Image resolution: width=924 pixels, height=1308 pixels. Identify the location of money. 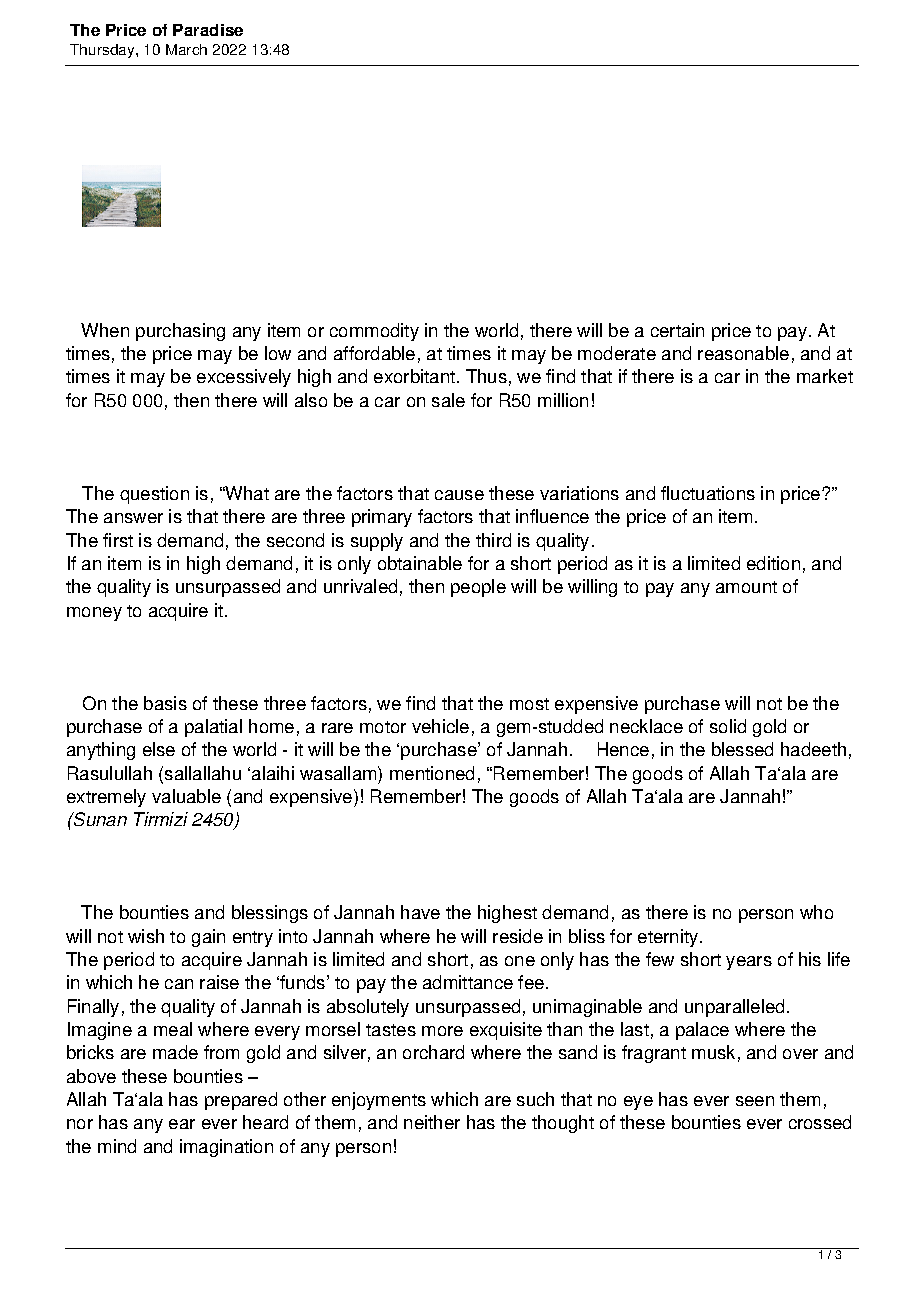
(94, 614).
